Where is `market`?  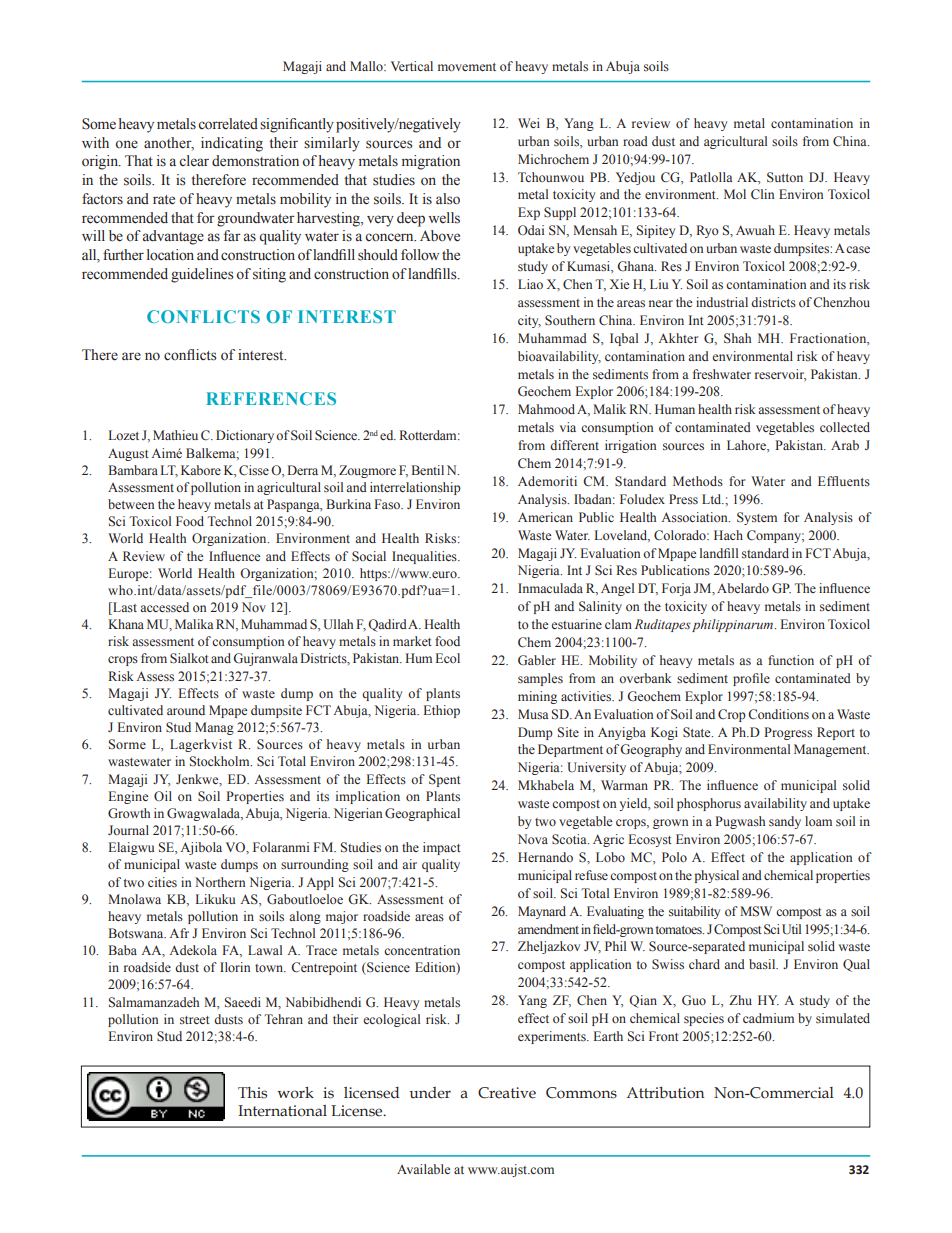 market is located at coordinates (412, 641).
